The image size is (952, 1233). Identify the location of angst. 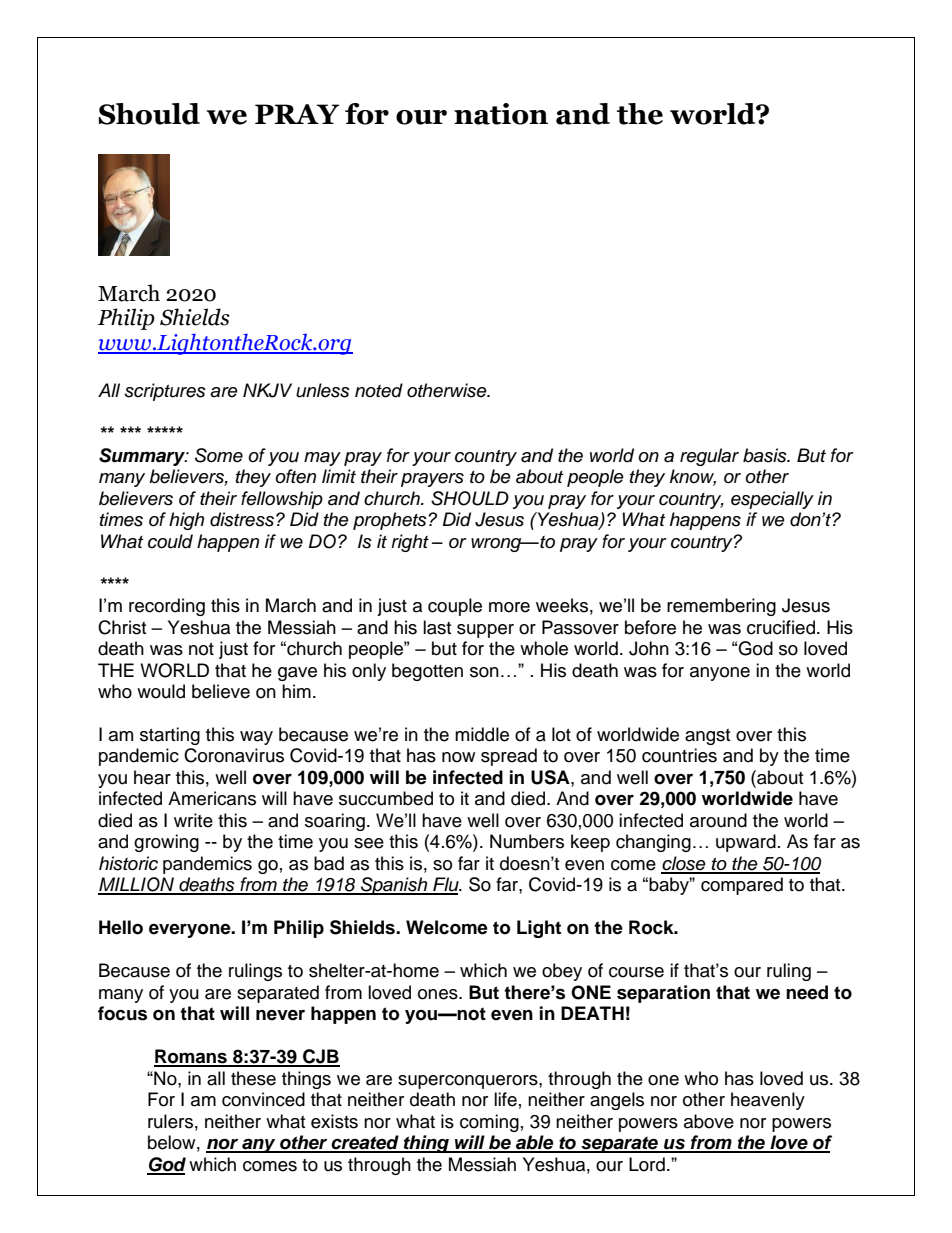
(707, 737).
